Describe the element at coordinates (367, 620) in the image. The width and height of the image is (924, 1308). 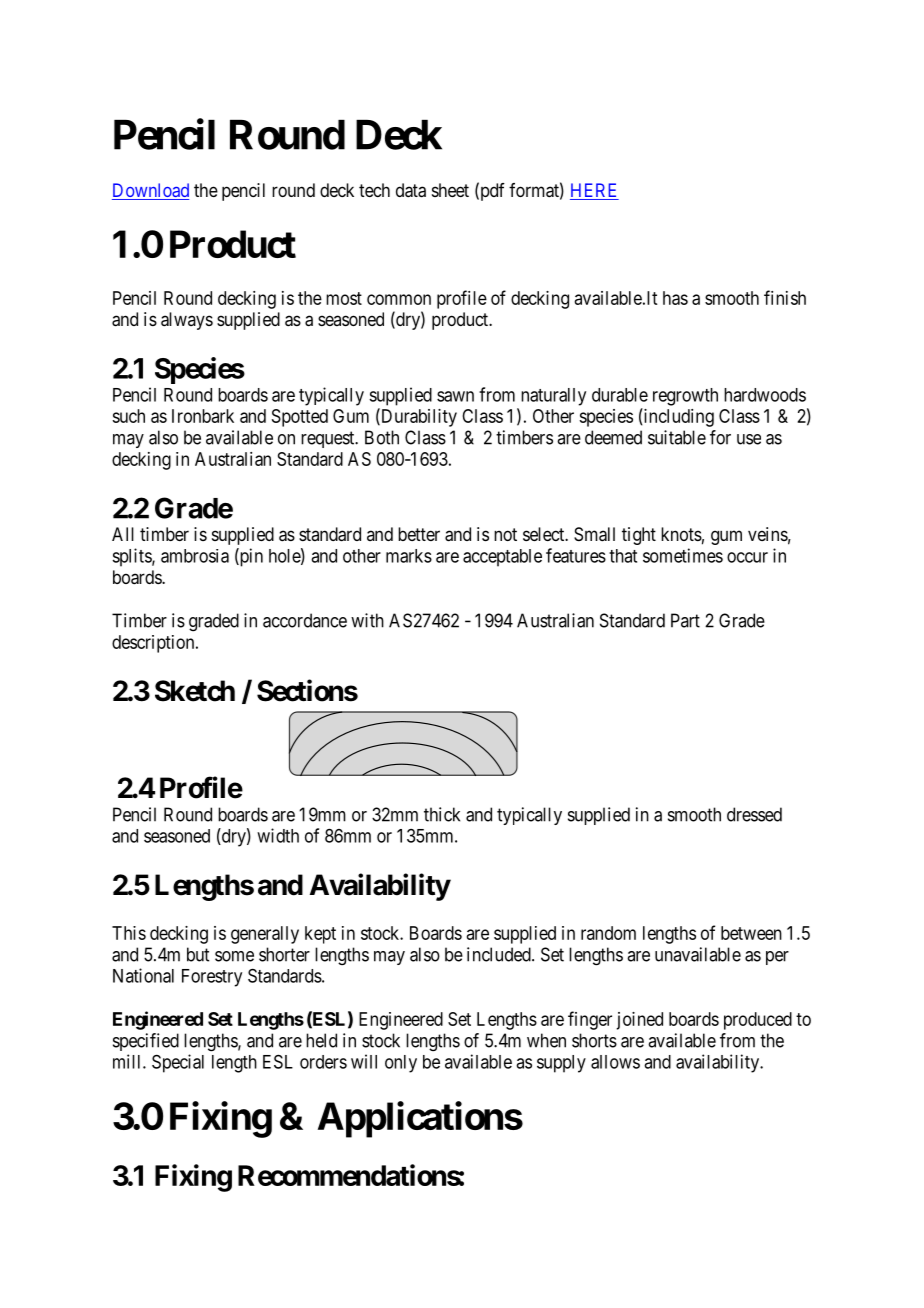
I see `with` at that location.
